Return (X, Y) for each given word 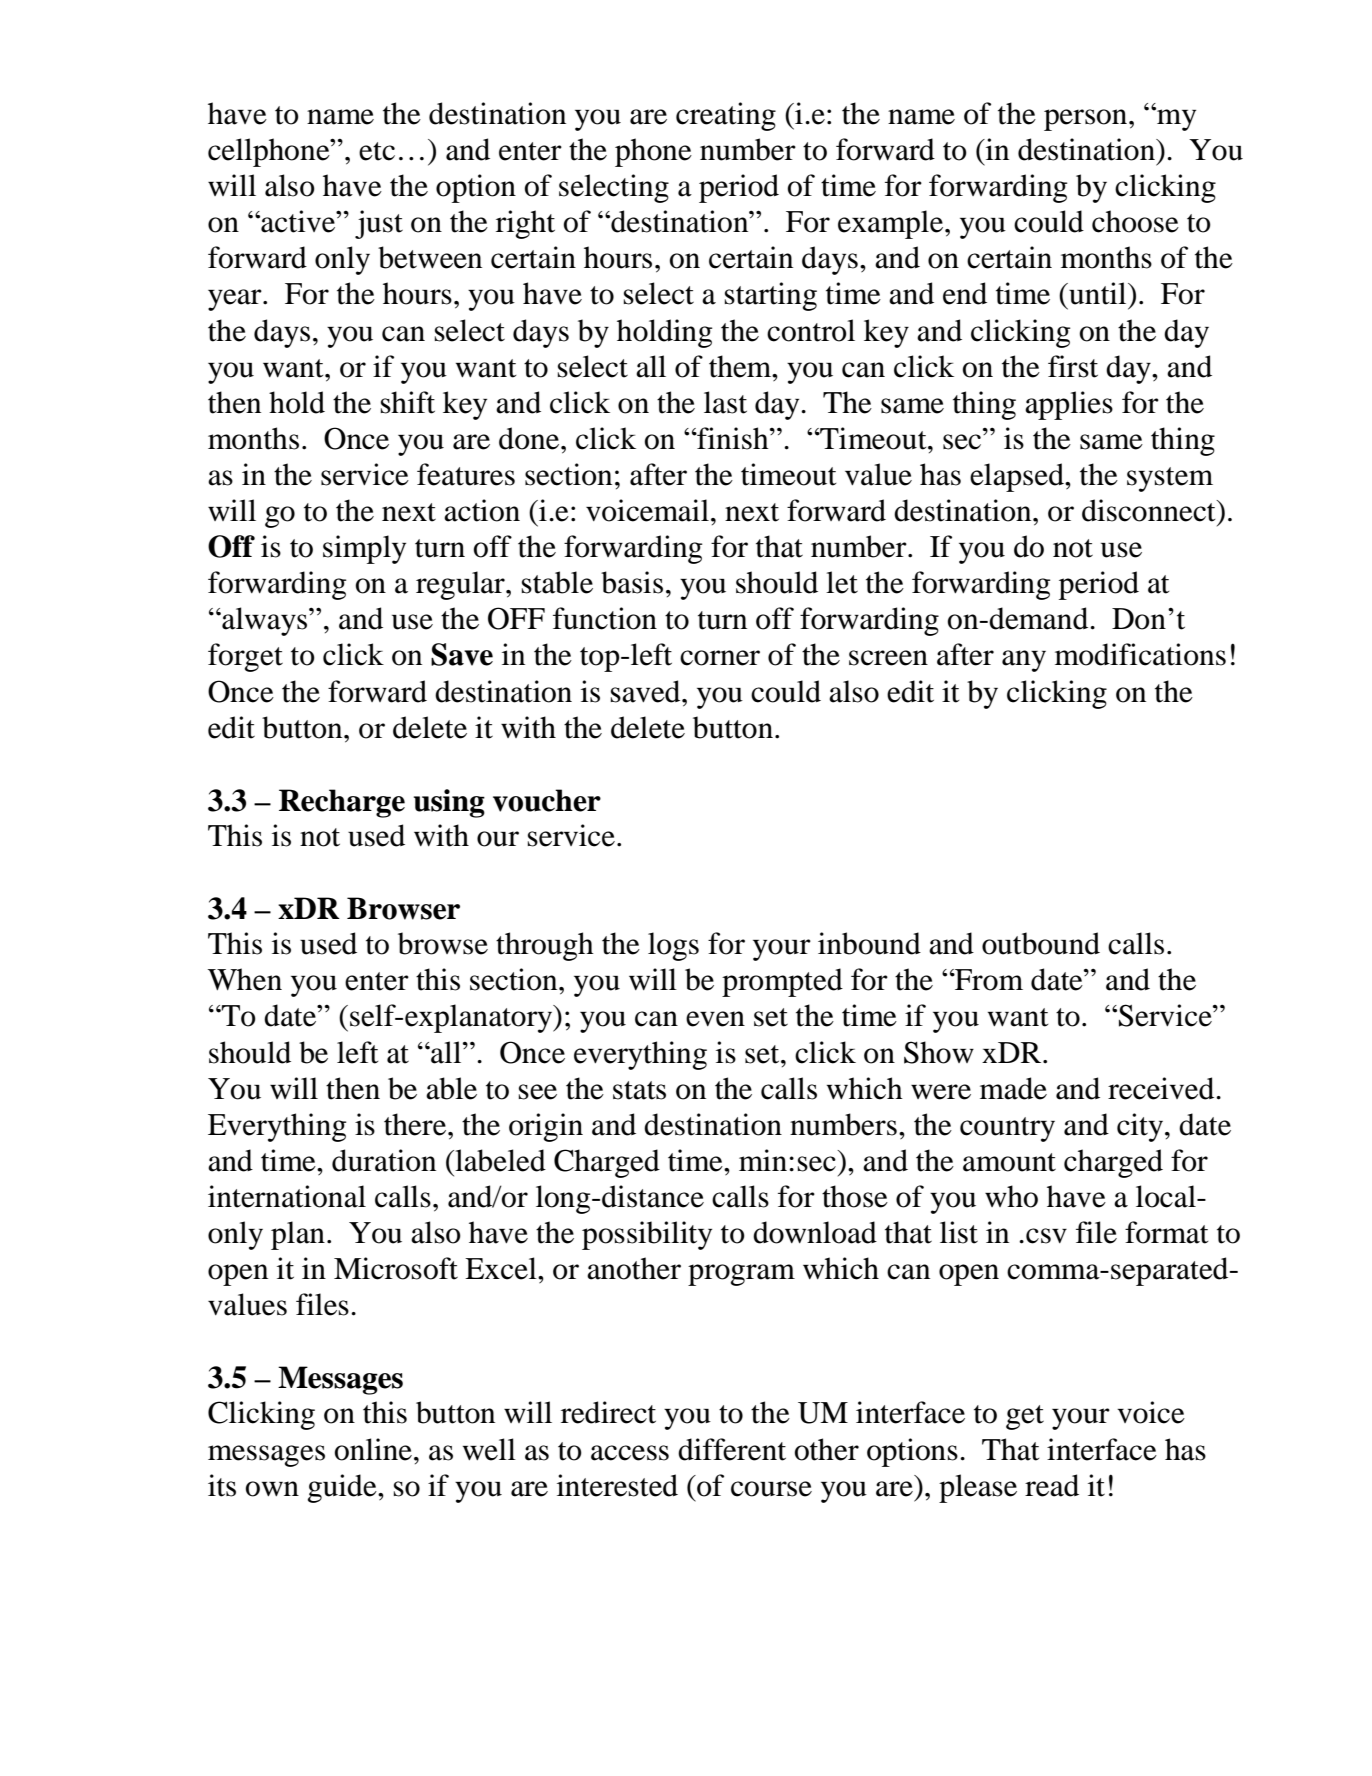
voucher (547, 800)
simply (364, 549)
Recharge (342, 803)
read (1052, 1485)
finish (733, 438)
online (373, 1449)
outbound (1041, 943)
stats (639, 1090)
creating (726, 116)
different (732, 1449)
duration (384, 1160)
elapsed (1018, 477)
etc (377, 151)
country (1007, 1129)
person (1087, 120)
